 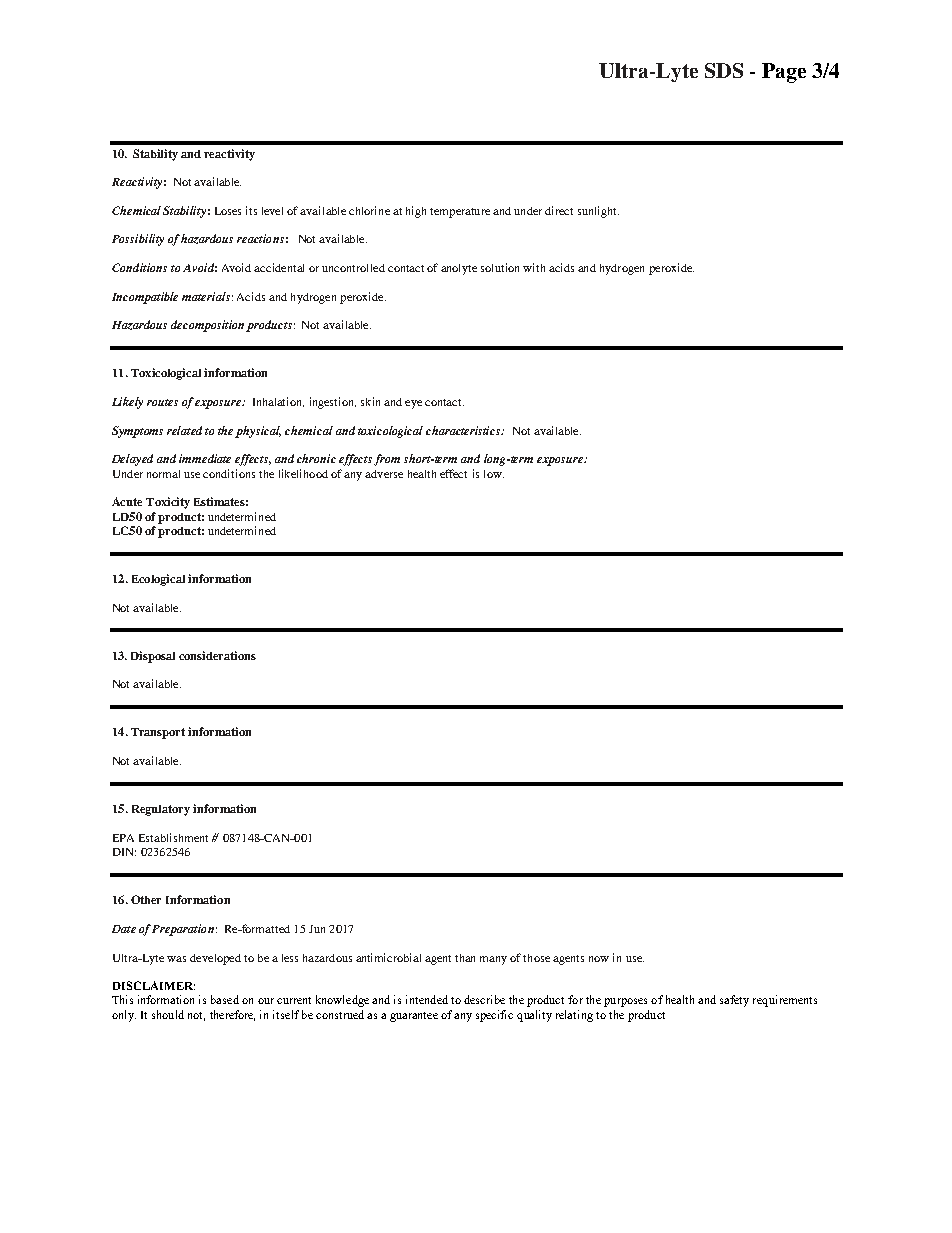 What do you see at coordinates (168, 503) in the image?
I see `Toxicity` at bounding box center [168, 503].
